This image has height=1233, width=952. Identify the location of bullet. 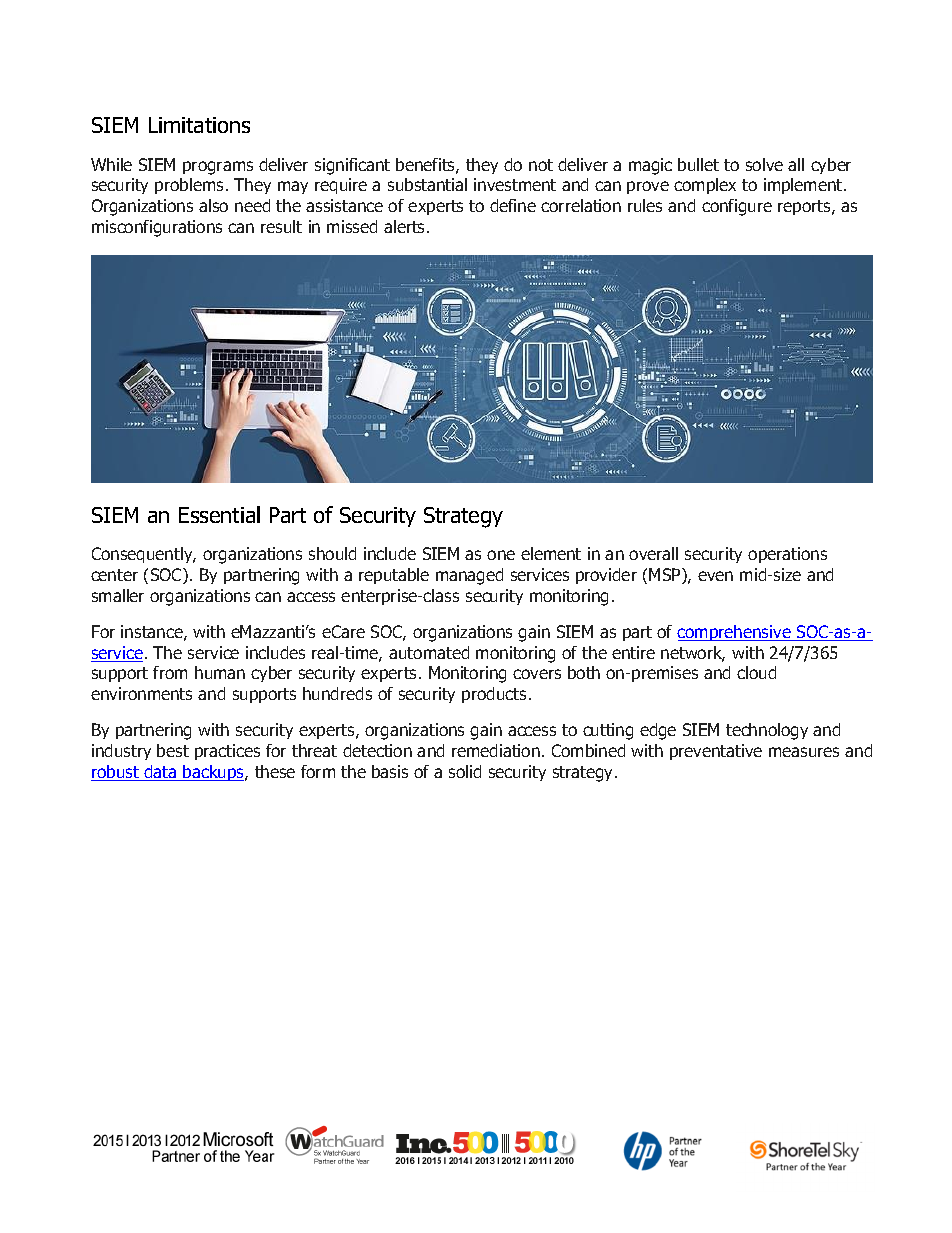
(698, 164).
